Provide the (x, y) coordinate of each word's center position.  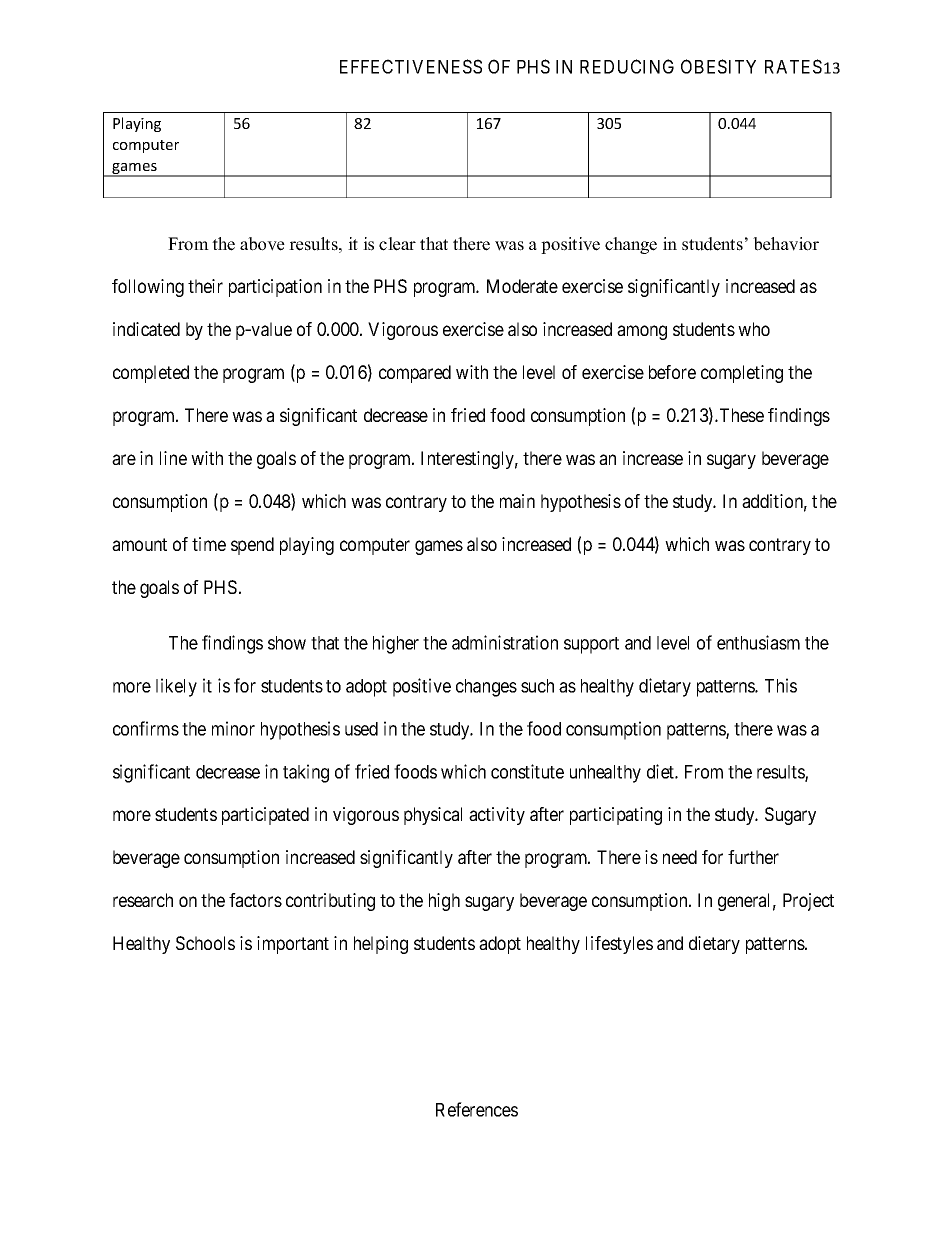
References (477, 1109)
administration (505, 642)
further (753, 857)
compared (415, 374)
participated (265, 816)
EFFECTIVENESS (411, 66)
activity (497, 816)
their (205, 286)
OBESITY (718, 66)
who (754, 329)
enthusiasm (758, 642)
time (209, 544)
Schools (205, 943)
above (262, 244)
